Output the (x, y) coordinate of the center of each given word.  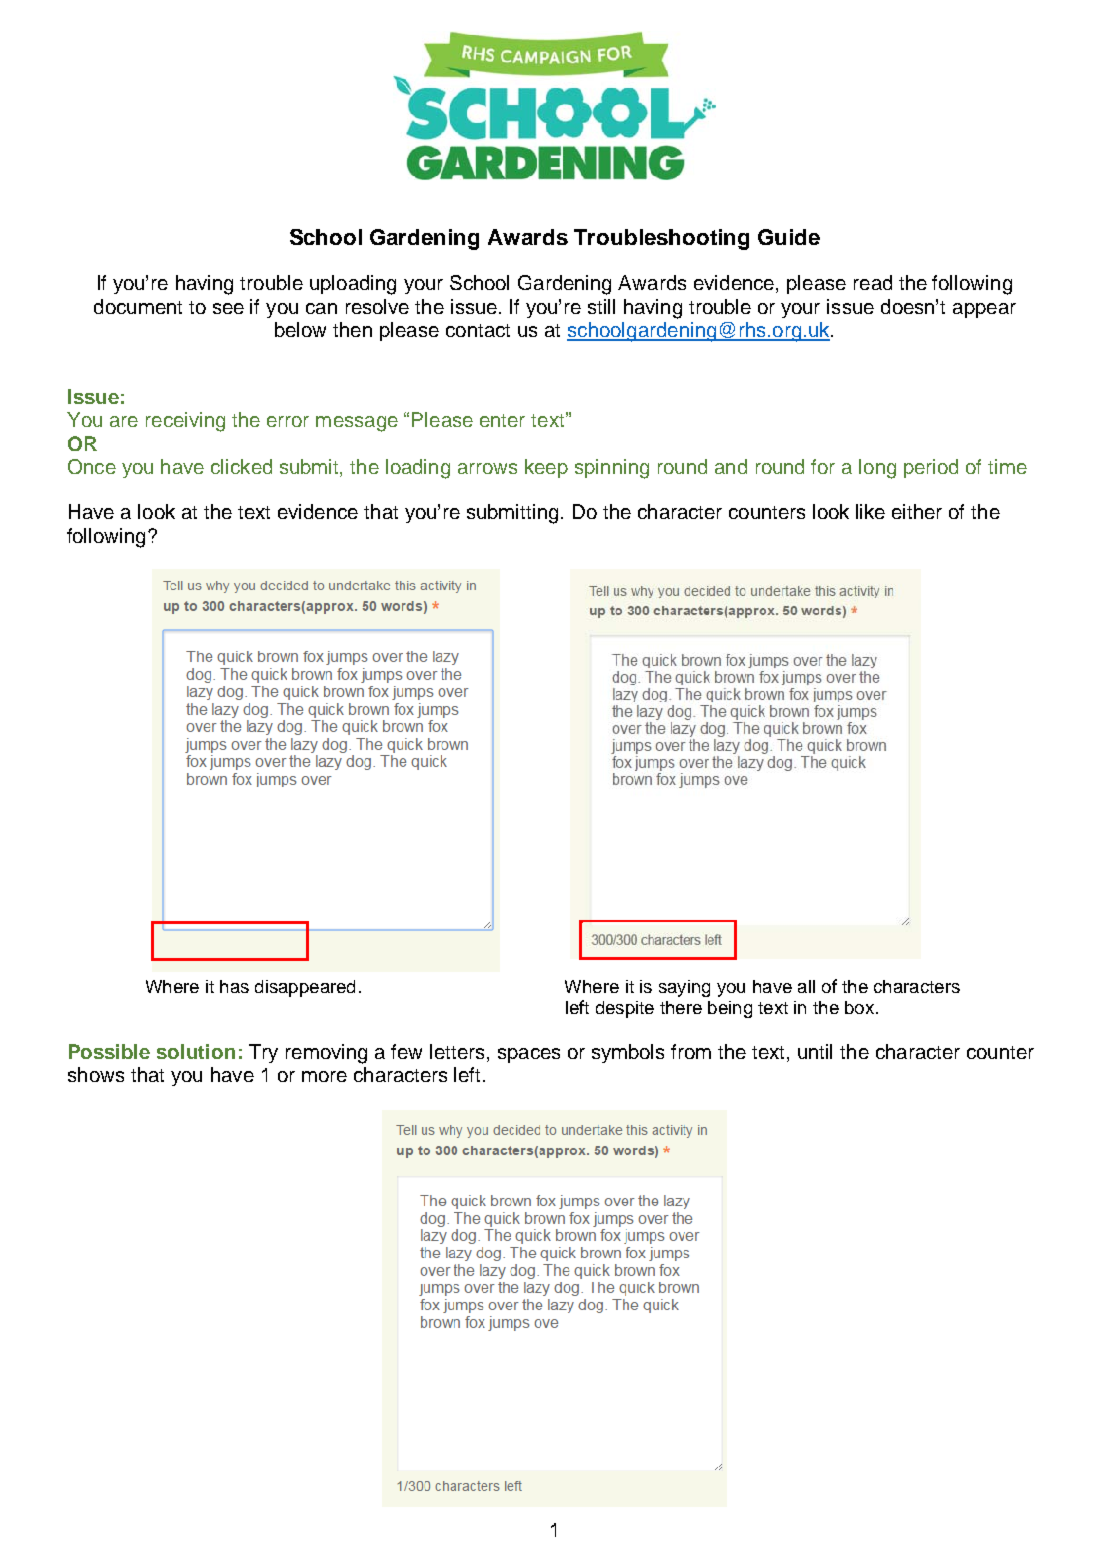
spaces (529, 1055)
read (873, 282)
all (806, 986)
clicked (241, 466)
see (228, 308)
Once (92, 466)
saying (684, 988)
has (234, 986)
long (877, 469)
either (917, 511)
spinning (612, 469)
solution (196, 1051)
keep (546, 468)
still (601, 306)
